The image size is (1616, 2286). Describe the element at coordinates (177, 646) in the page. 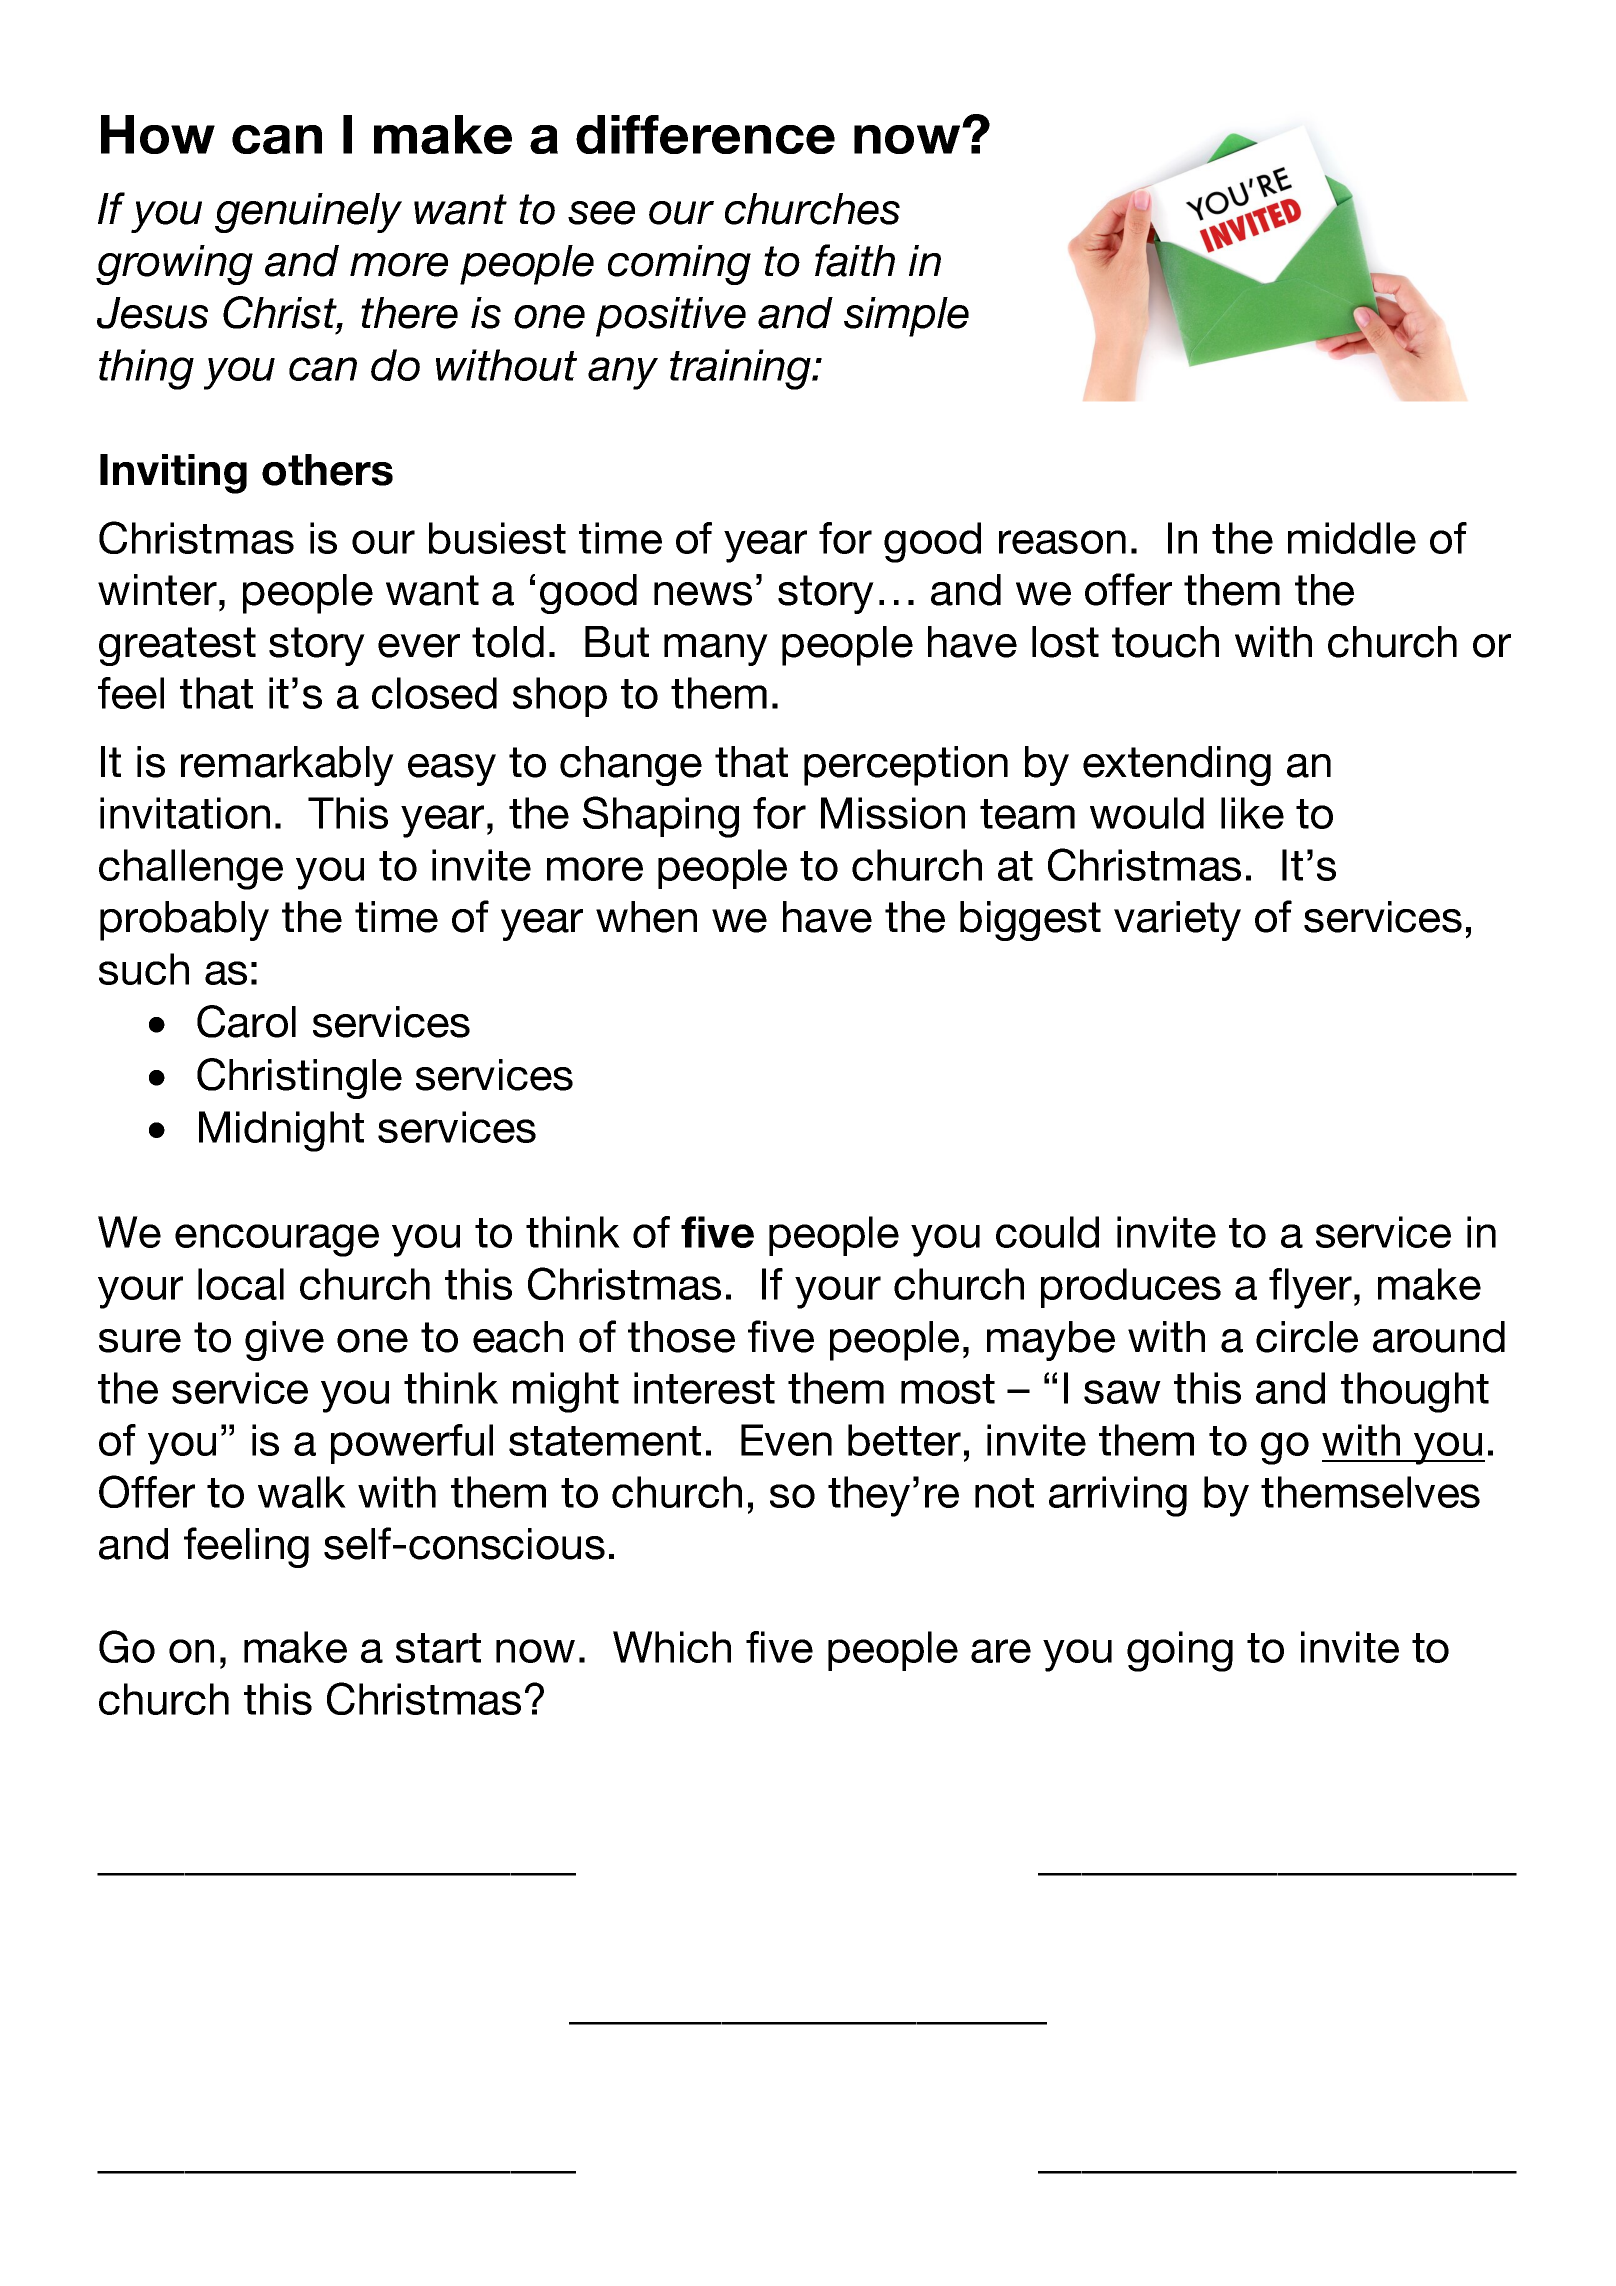

I see `greatest` at that location.
